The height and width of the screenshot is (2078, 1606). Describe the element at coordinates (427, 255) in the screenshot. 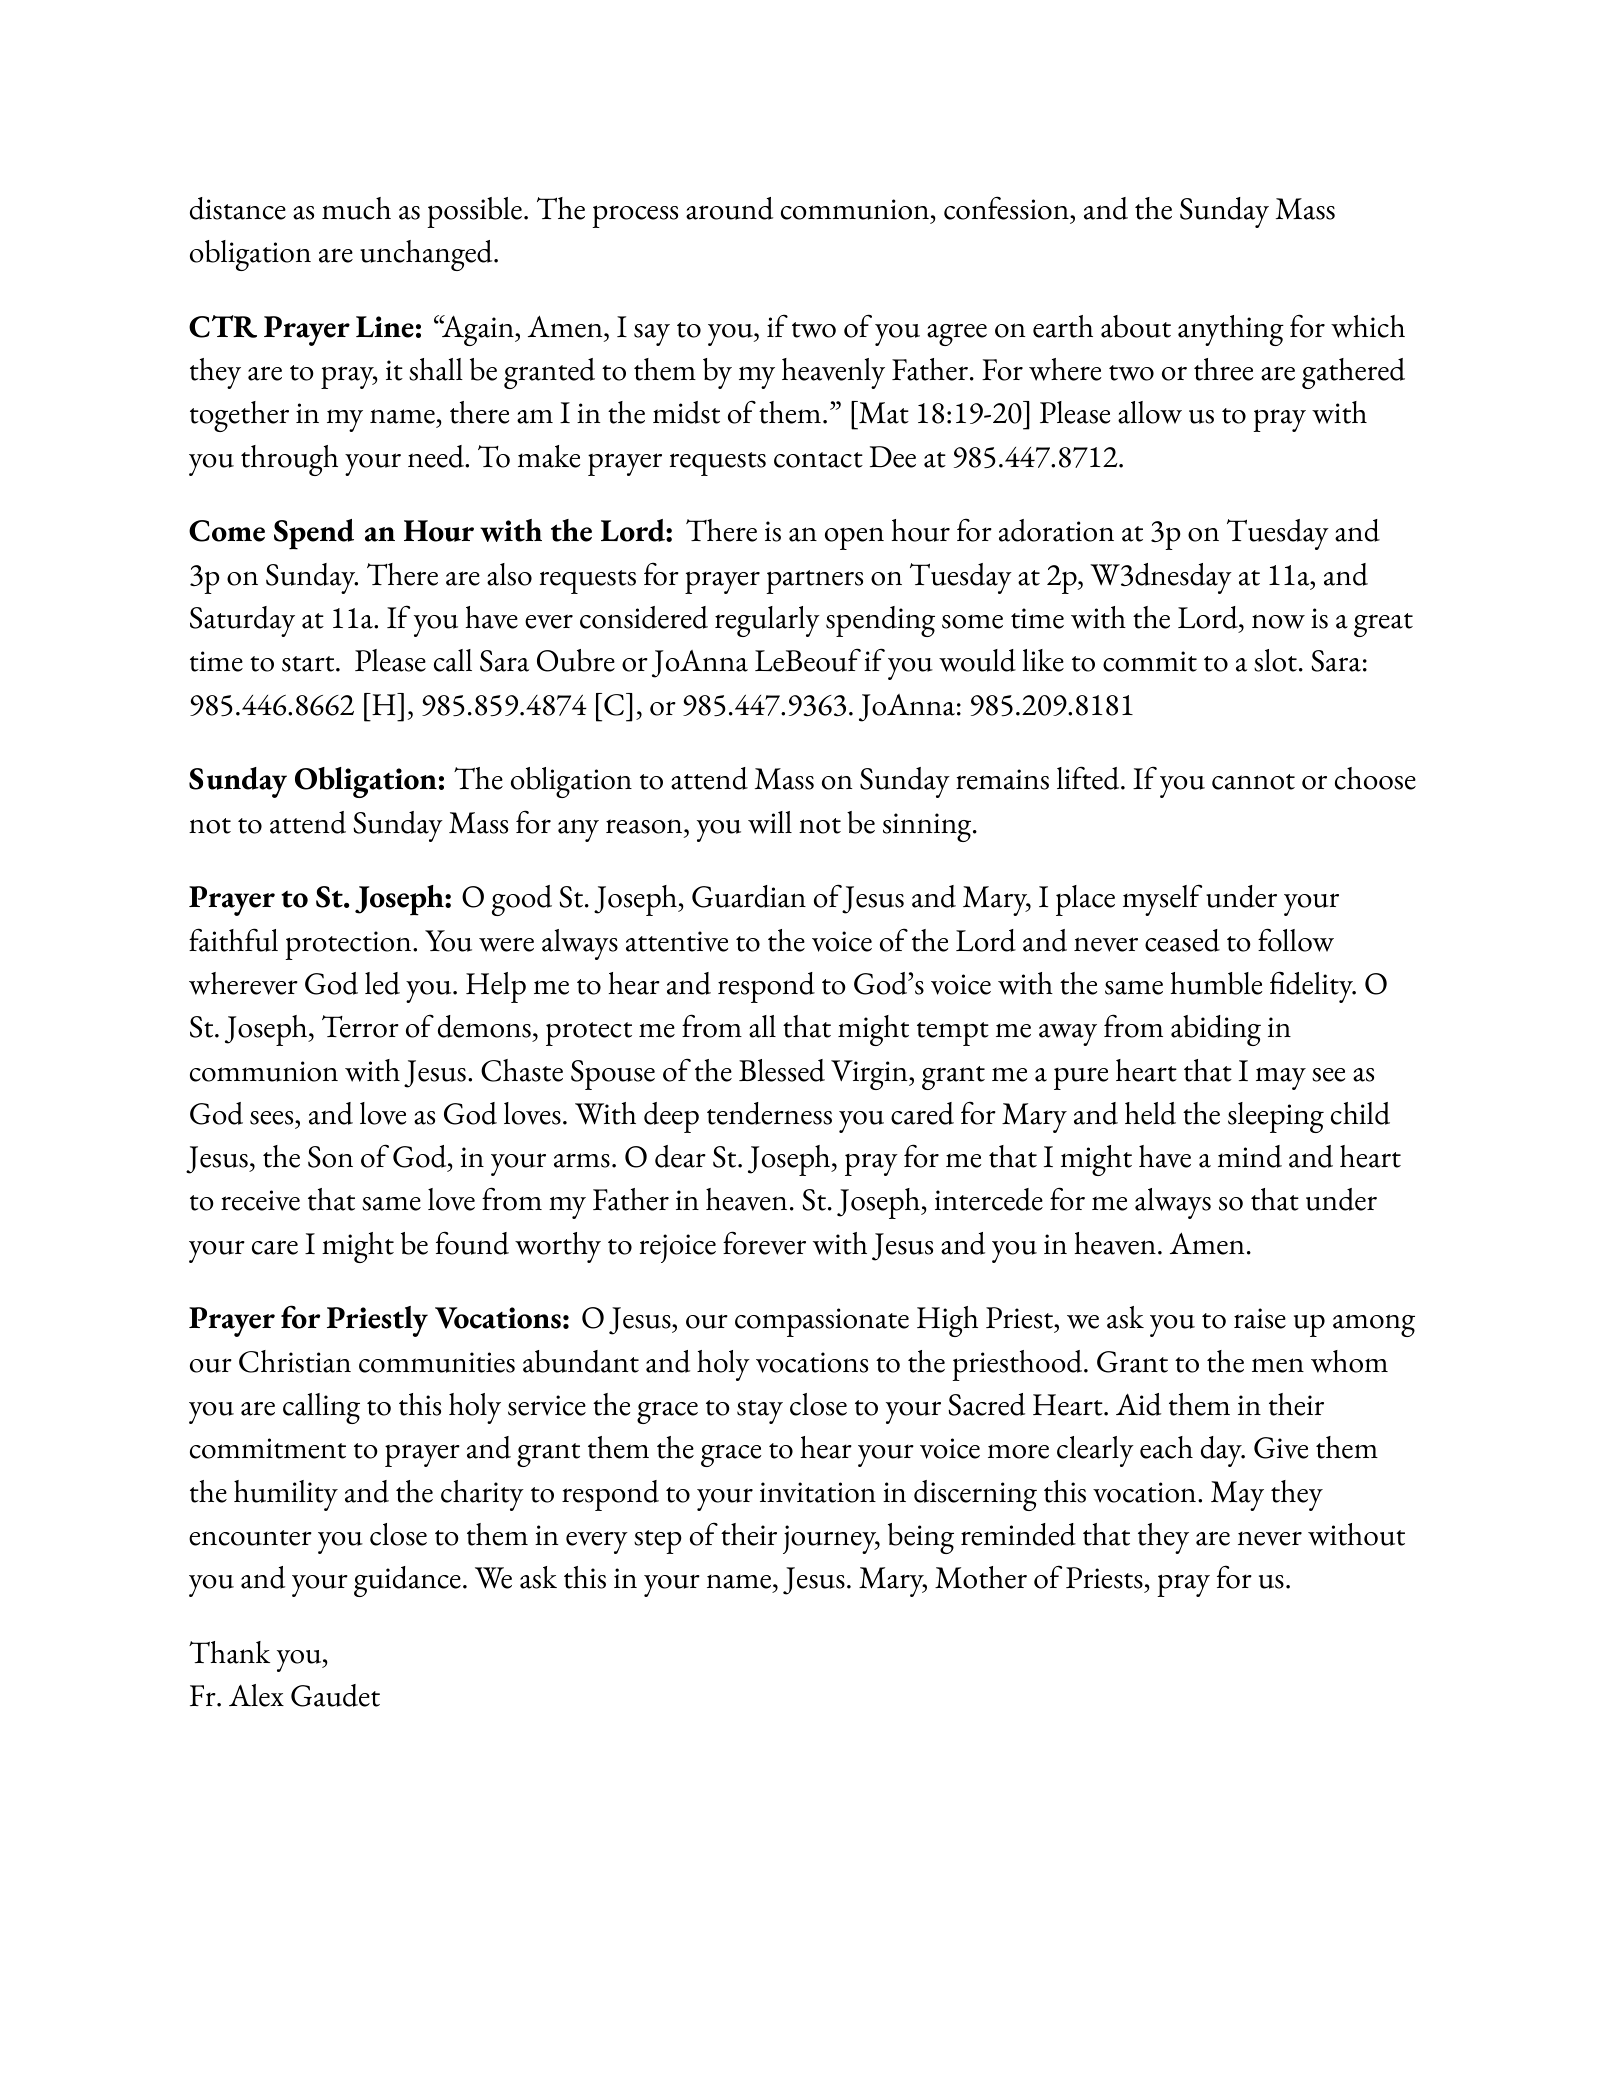

I see `unchanged` at that location.
